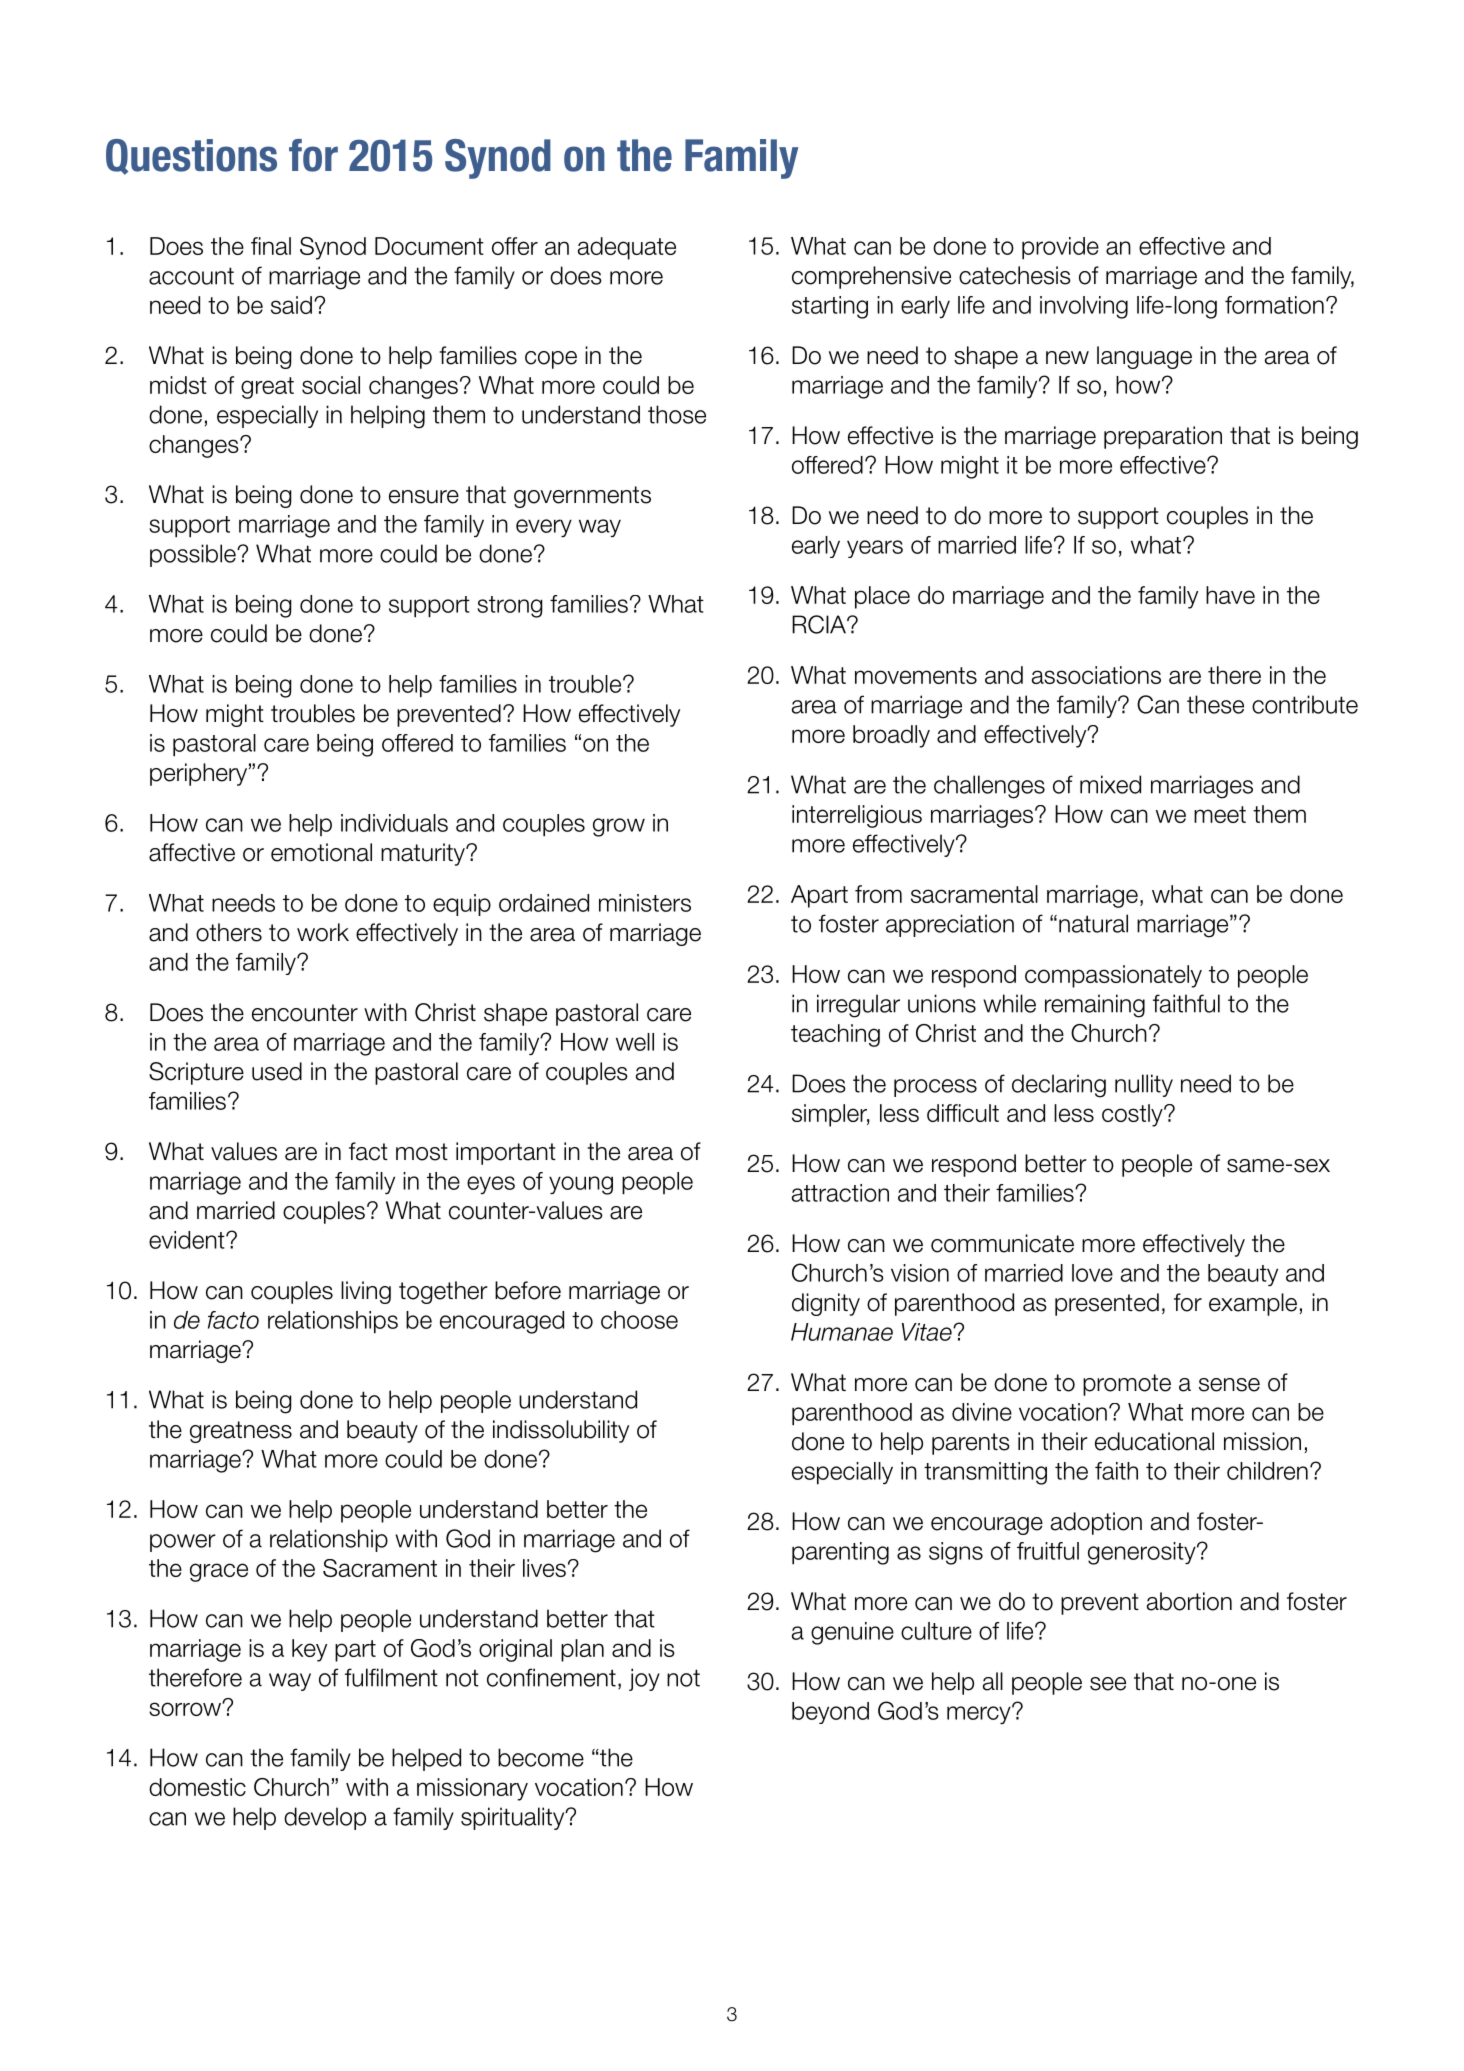 This screenshot has height=2071, width=1464. Describe the element at coordinates (835, 1035) in the screenshot. I see `teaching` at that location.
